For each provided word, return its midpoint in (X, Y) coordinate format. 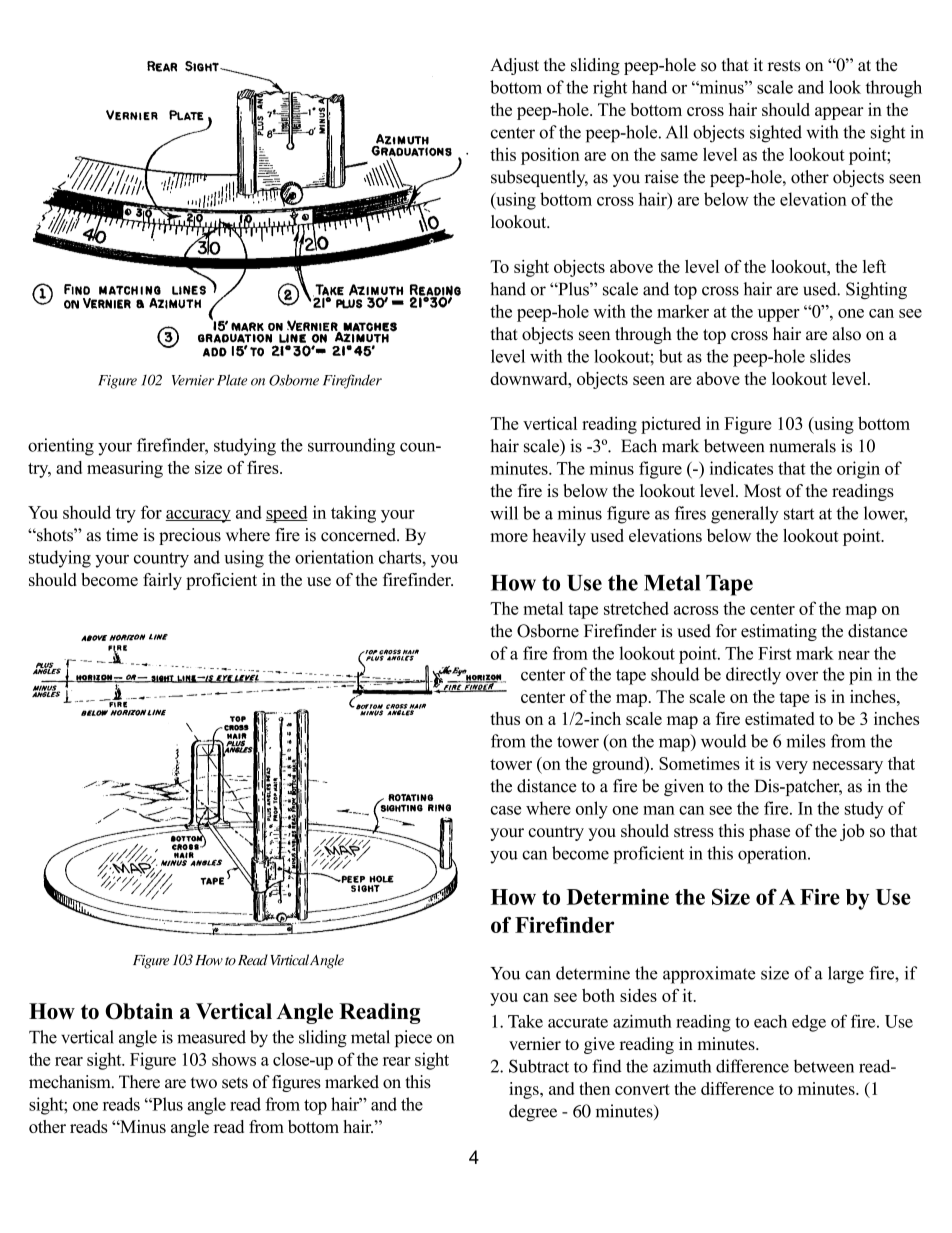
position (550, 156)
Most (762, 490)
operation (773, 855)
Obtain (139, 1011)
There (139, 1082)
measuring (125, 469)
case (506, 810)
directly (753, 676)
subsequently (539, 178)
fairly (162, 581)
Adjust (514, 66)
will (504, 513)
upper (779, 315)
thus (505, 718)
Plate (232, 380)
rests (784, 66)
